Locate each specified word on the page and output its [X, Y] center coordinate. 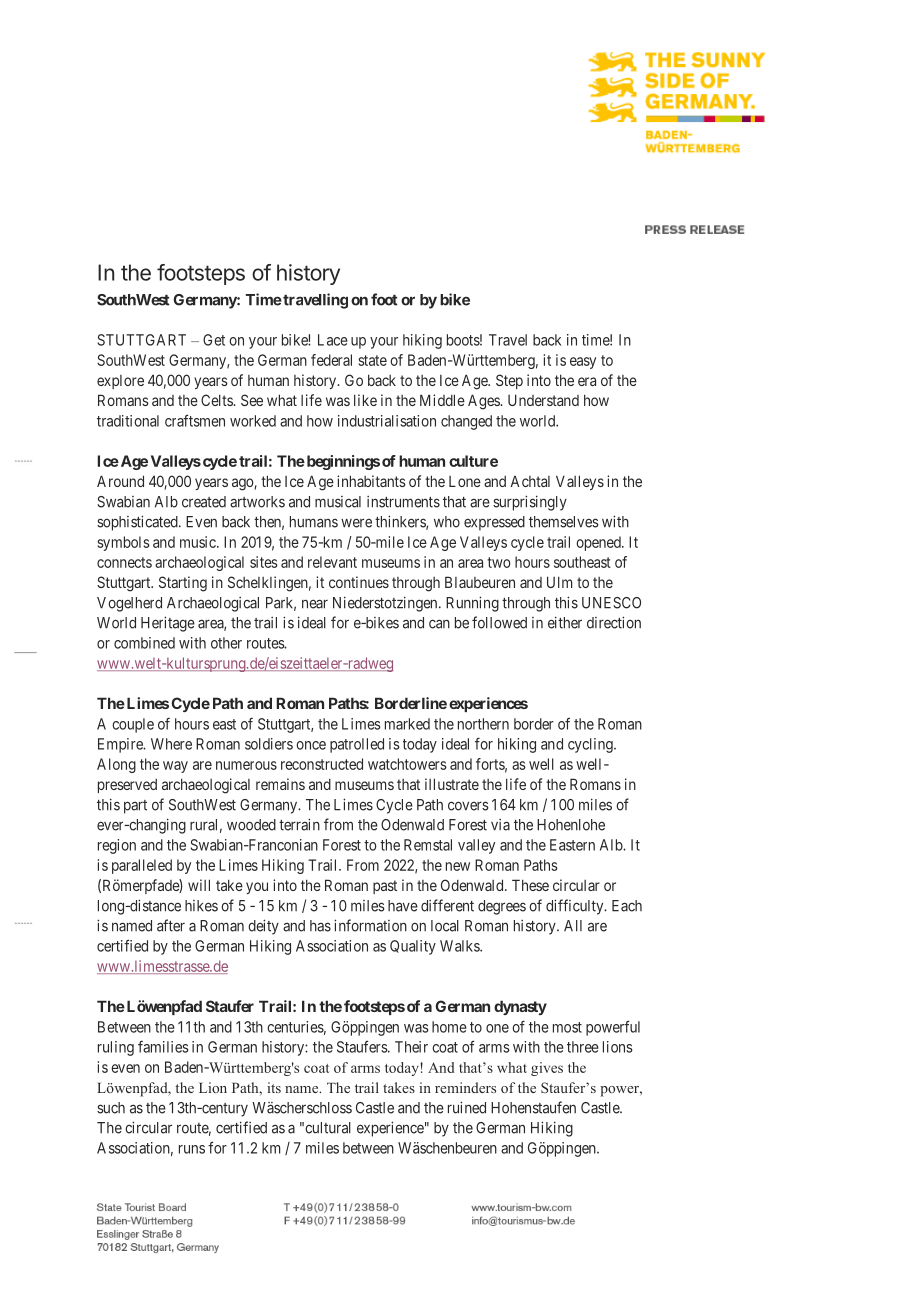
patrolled [357, 745]
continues [359, 582]
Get [214, 340]
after [171, 925]
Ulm [559, 582]
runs [192, 1149]
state [372, 360]
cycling [591, 745]
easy [583, 363]
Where [171, 744]
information [370, 925]
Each [627, 906]
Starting [183, 584]
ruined [467, 1107]
